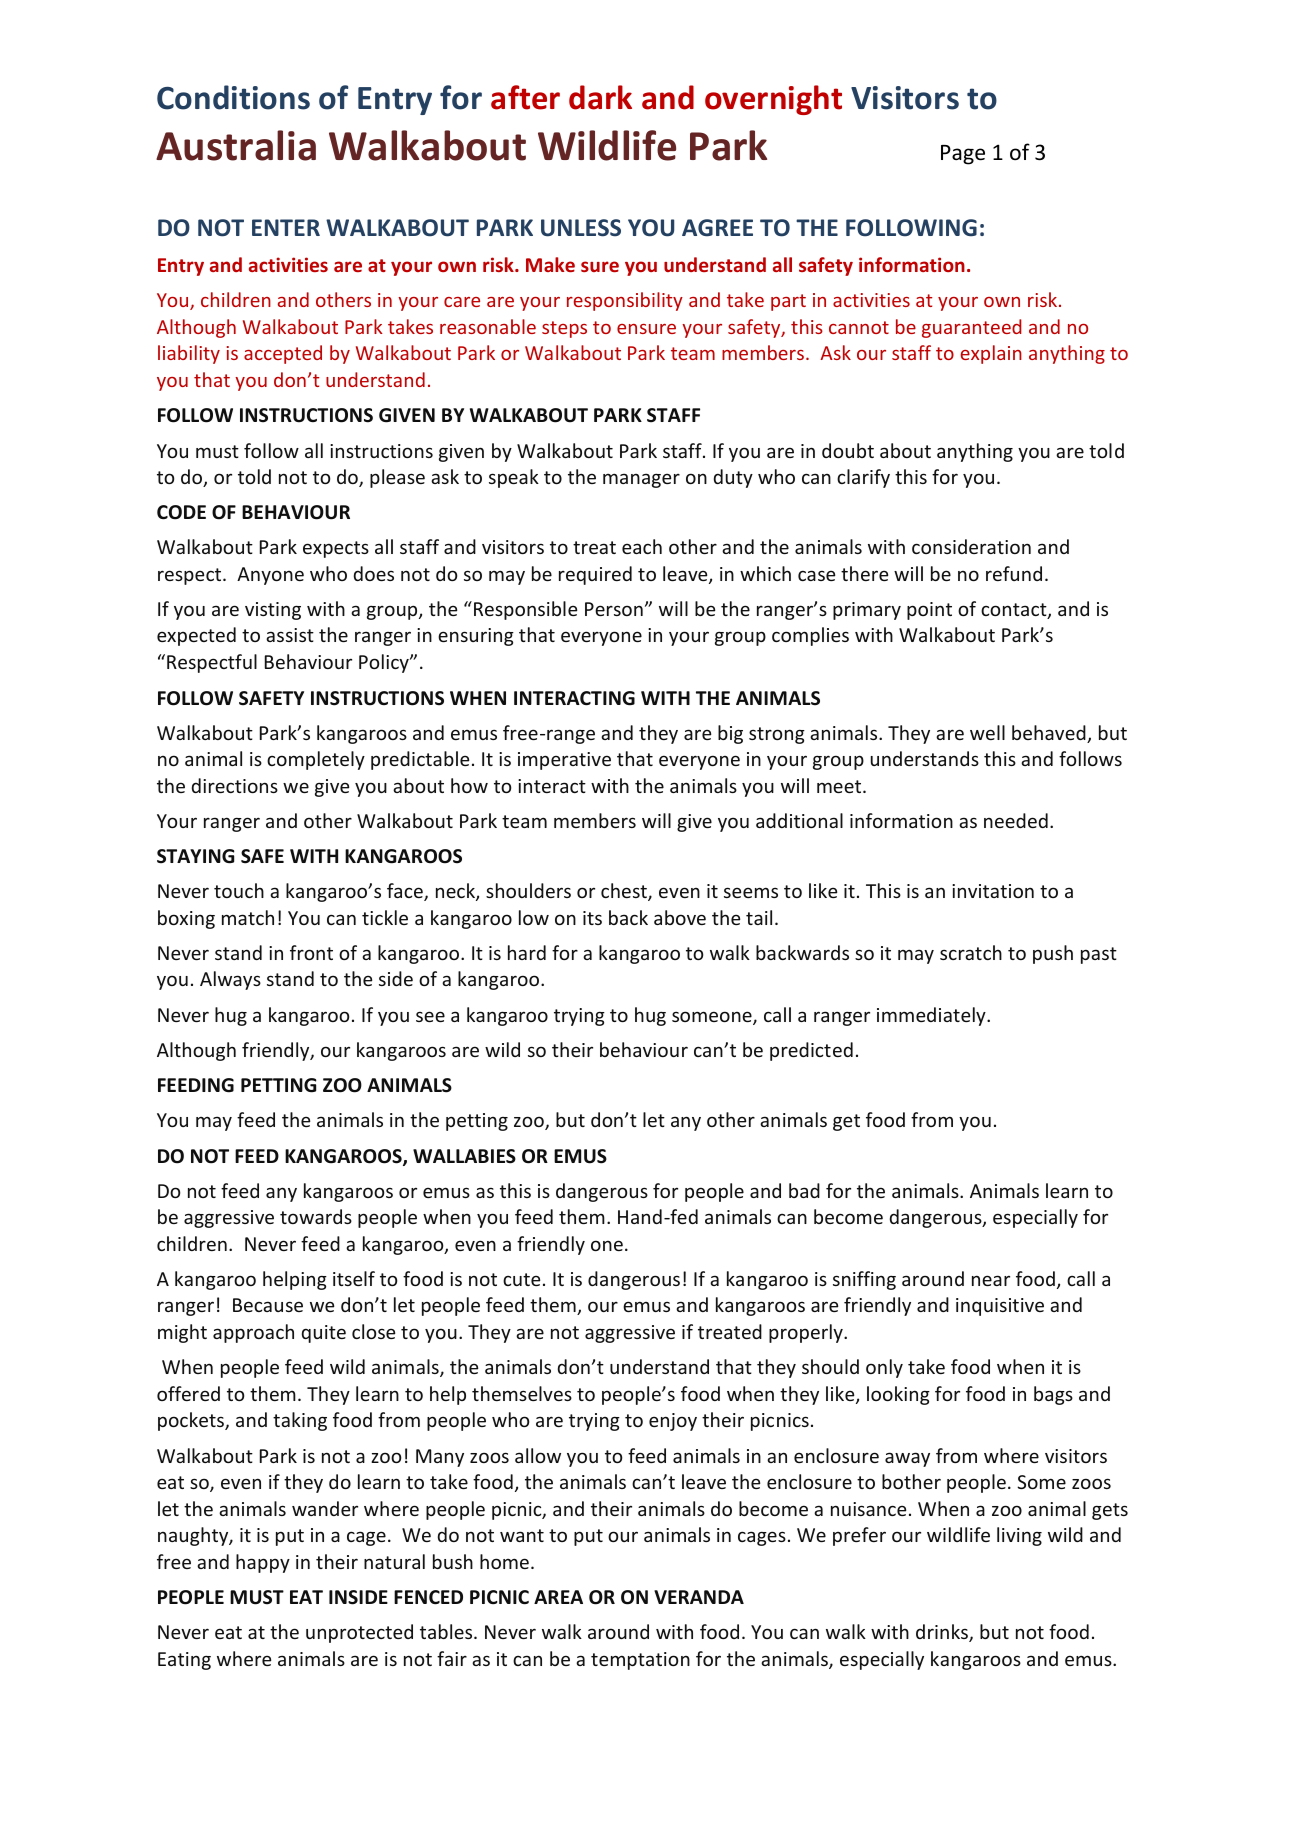 Image resolution: width=1294 pixels, height=1829 pixels. I want to click on invitation, so click(993, 891).
